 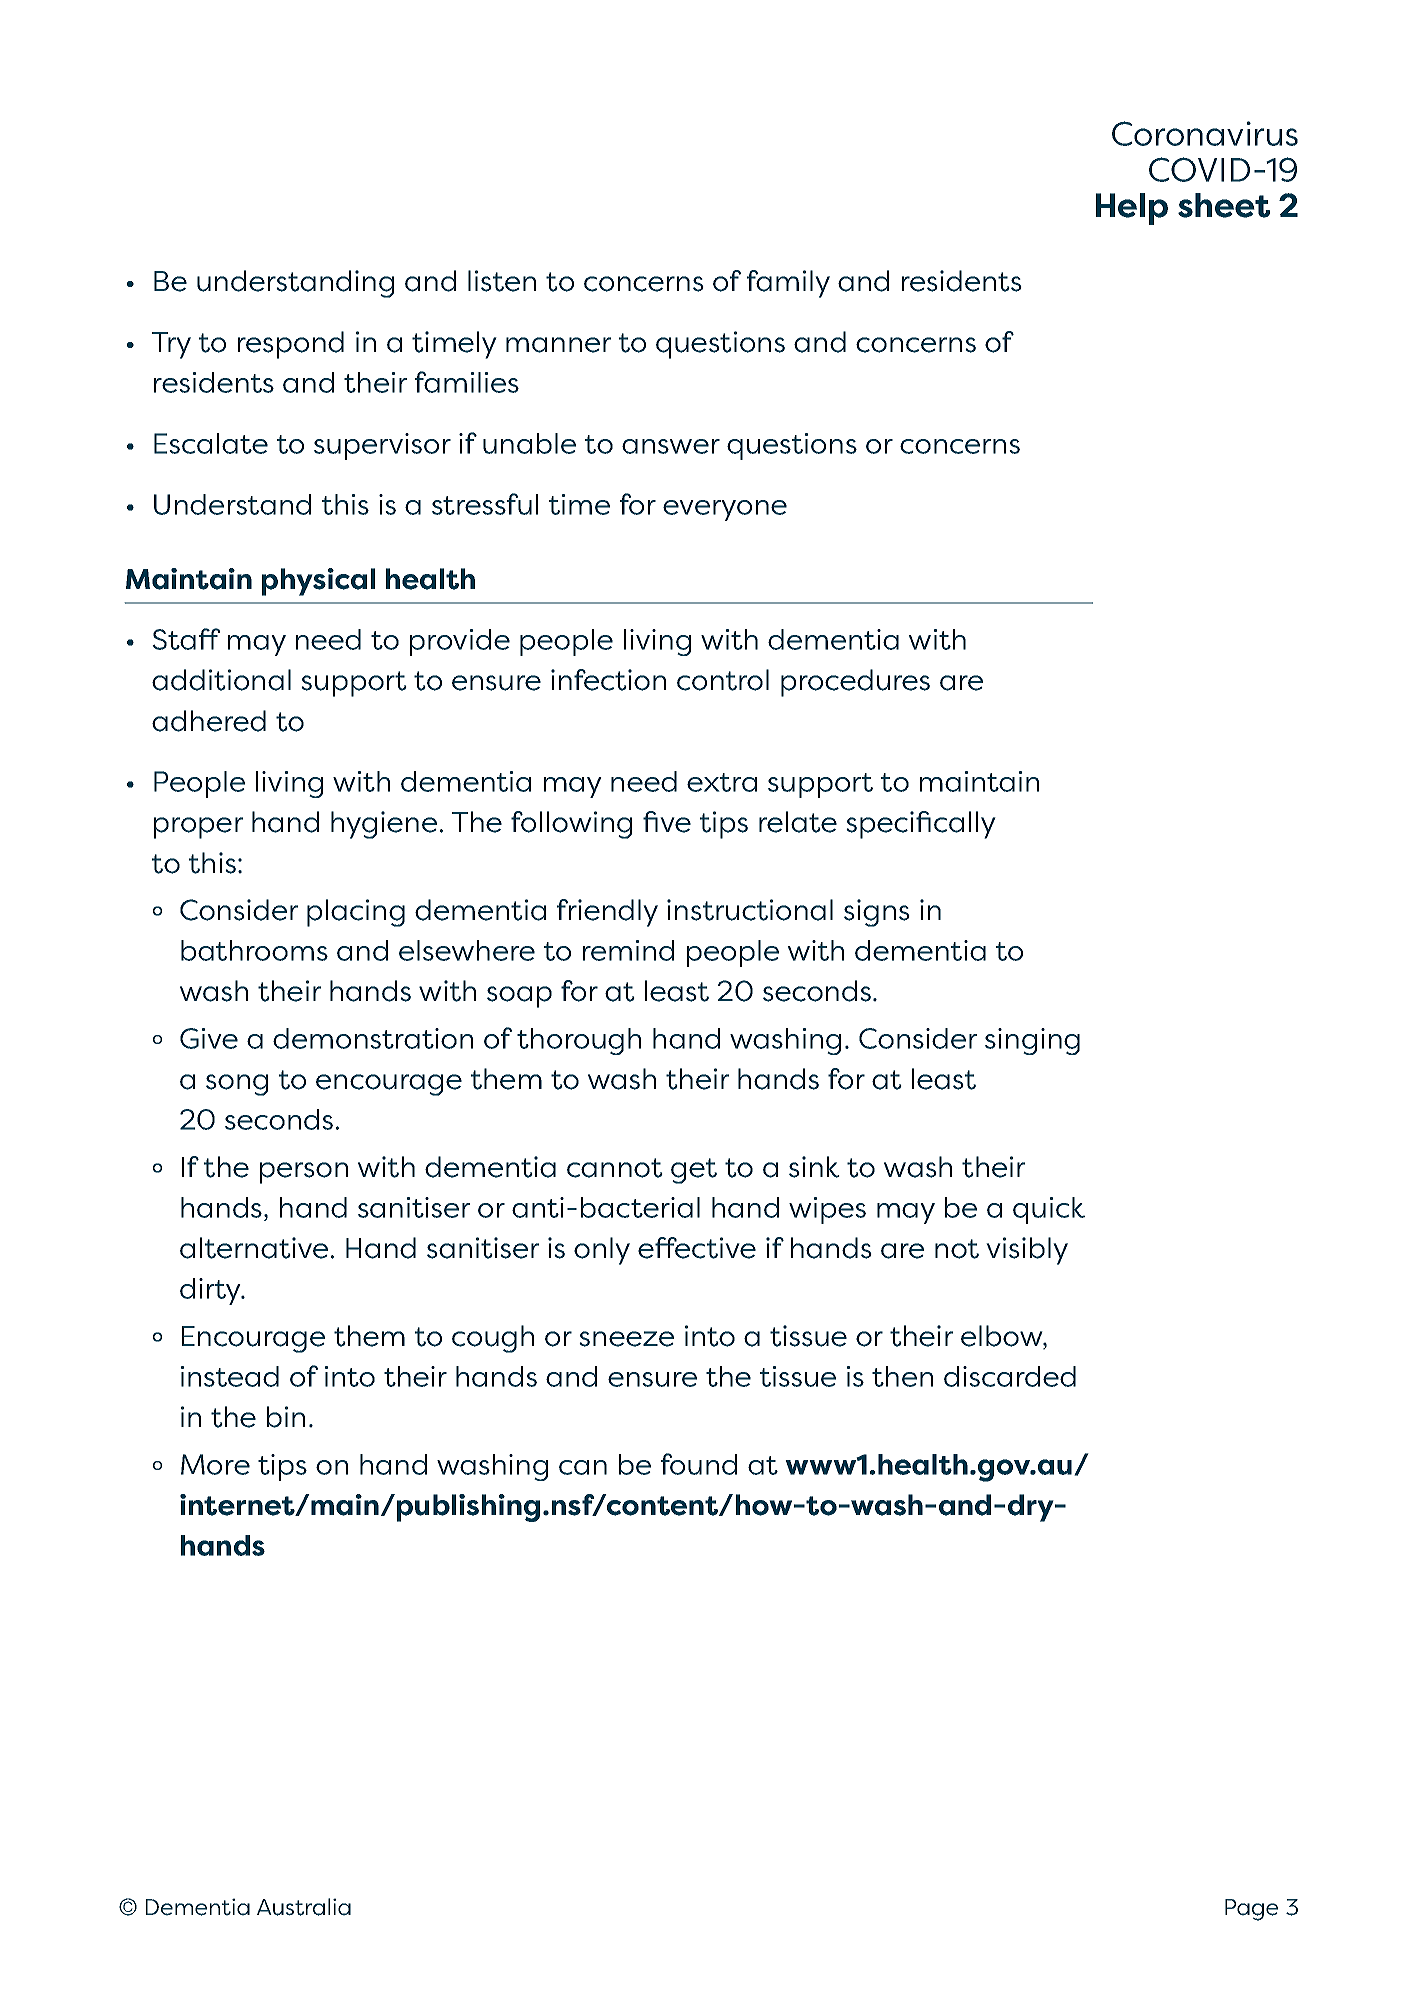 What do you see at coordinates (1251, 1910) in the page?
I see `Page` at bounding box center [1251, 1910].
